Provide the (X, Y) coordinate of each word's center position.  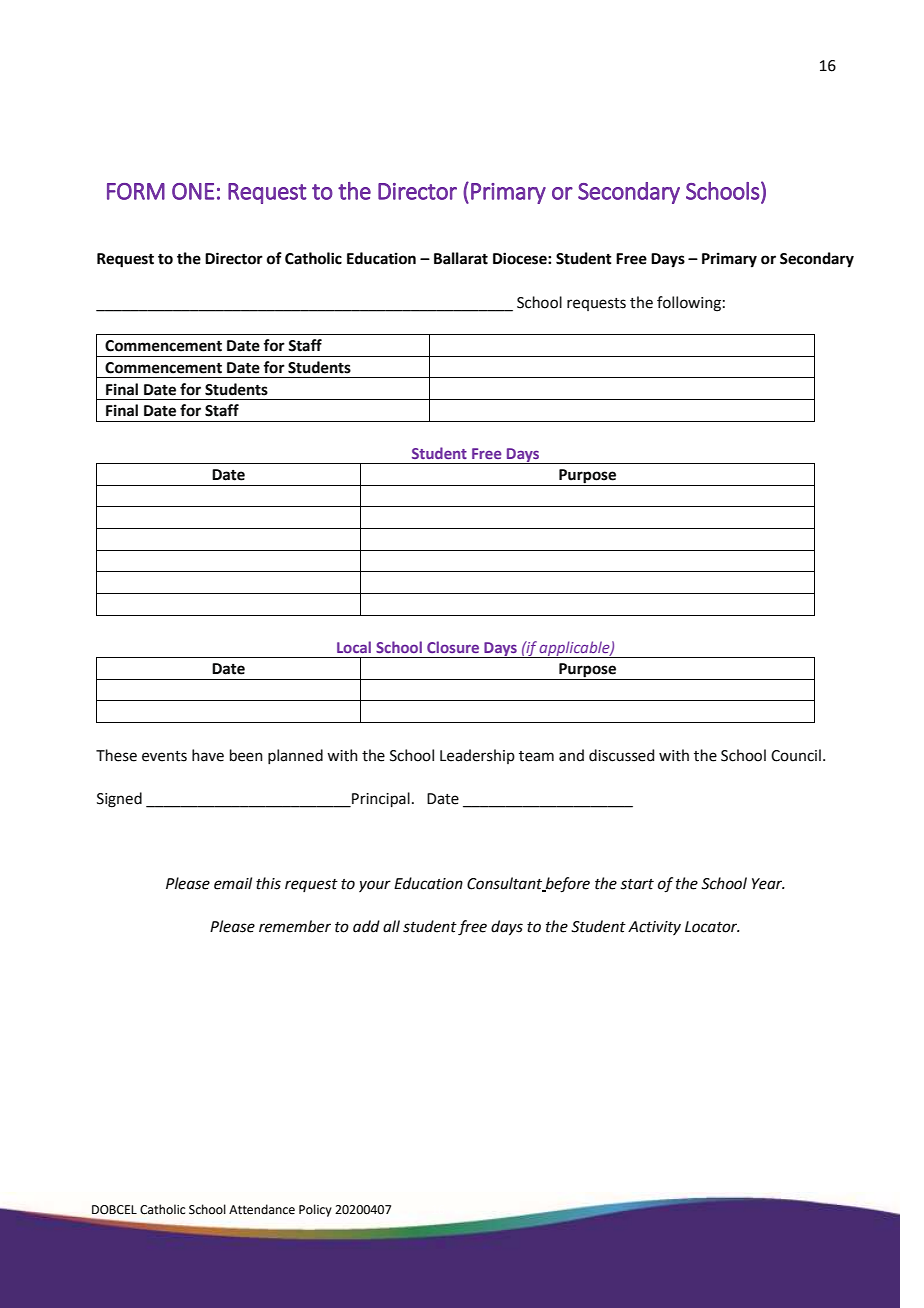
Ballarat (461, 258)
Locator (712, 927)
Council (796, 755)
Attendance (262, 1209)
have (208, 755)
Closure (453, 647)
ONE (193, 191)
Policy (315, 1210)
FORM (136, 191)
